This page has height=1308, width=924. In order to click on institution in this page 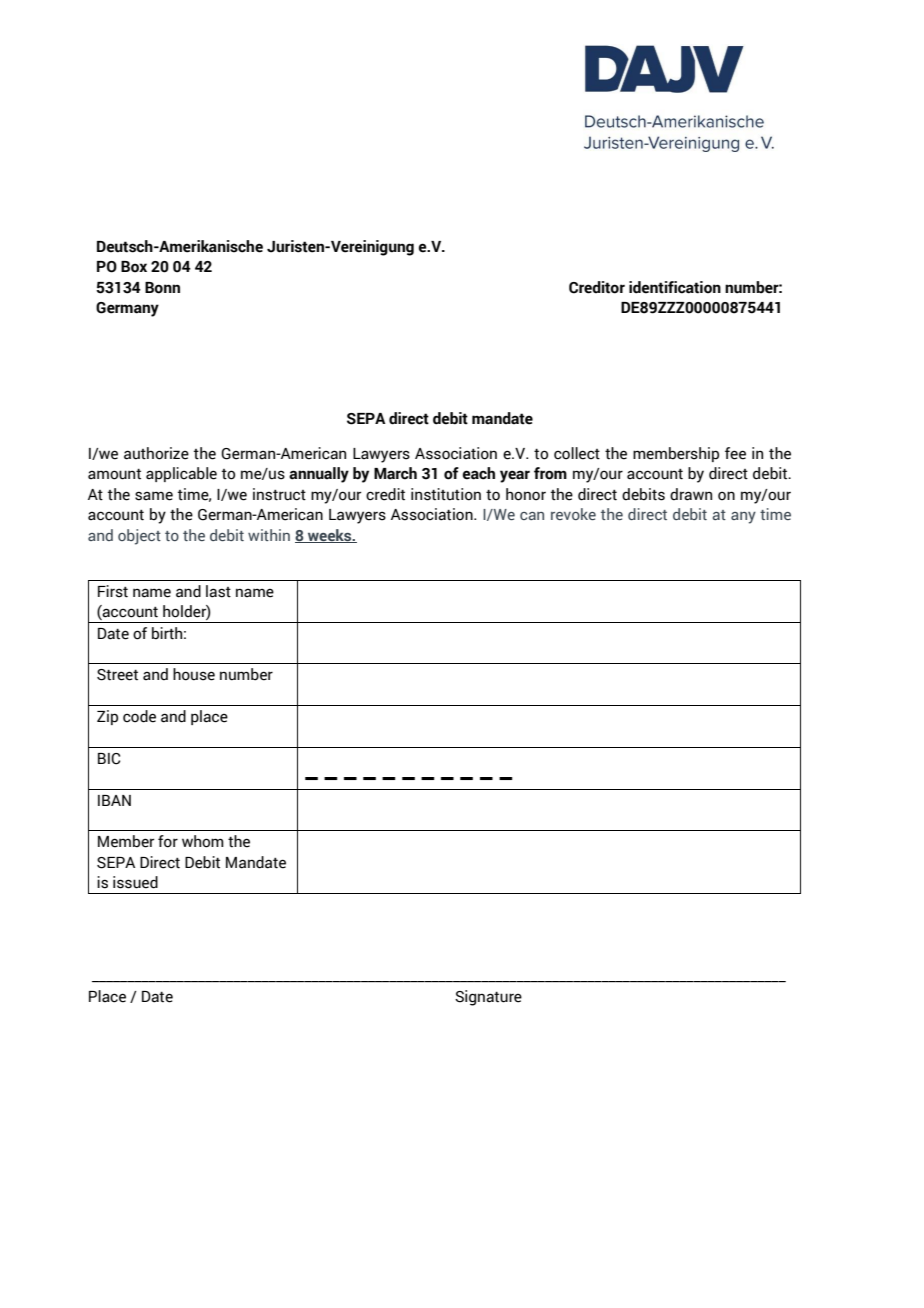, I will do `click(446, 494)`.
